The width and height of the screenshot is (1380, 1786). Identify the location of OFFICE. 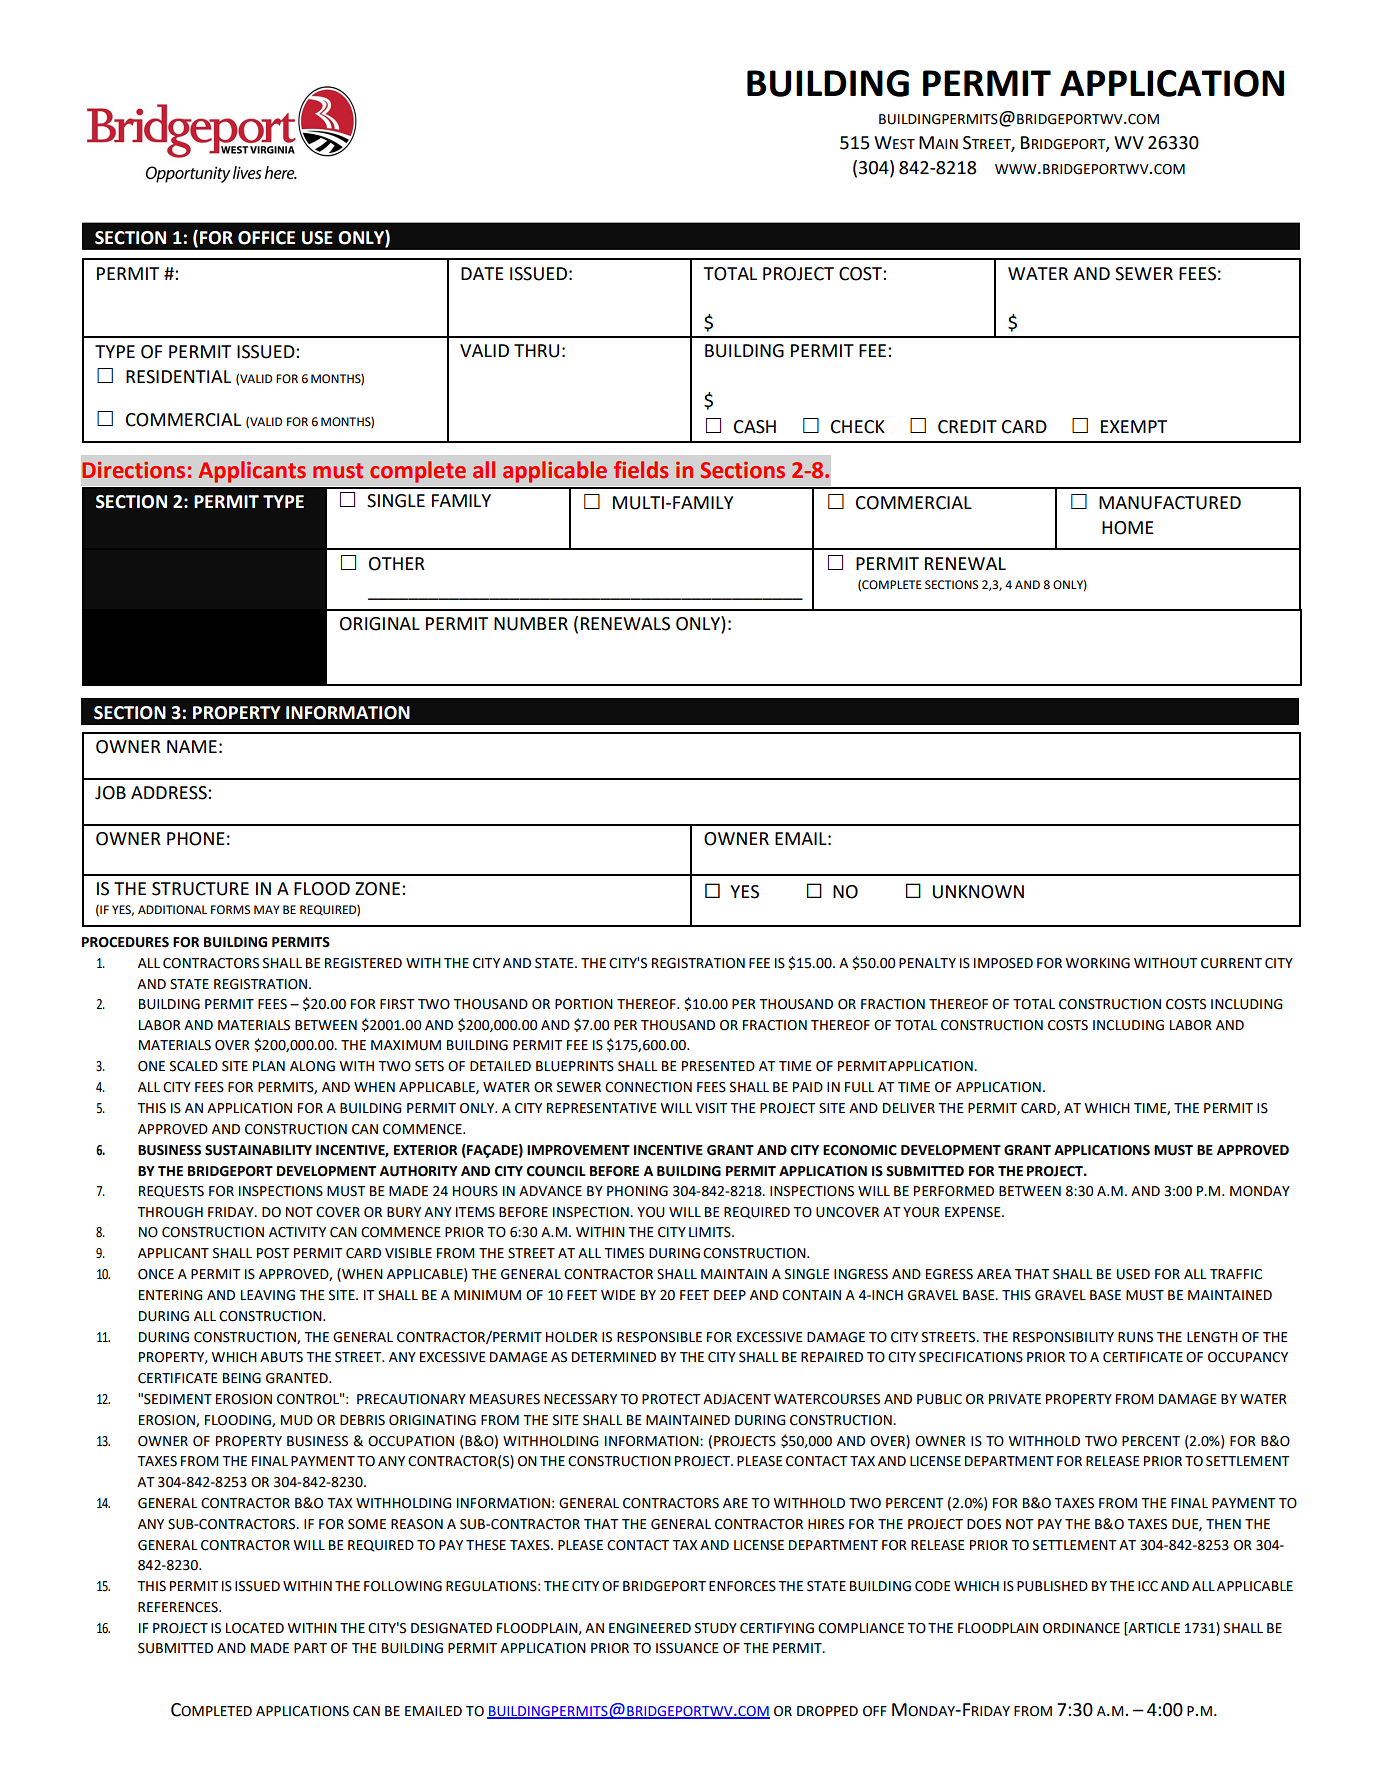
(266, 238).
